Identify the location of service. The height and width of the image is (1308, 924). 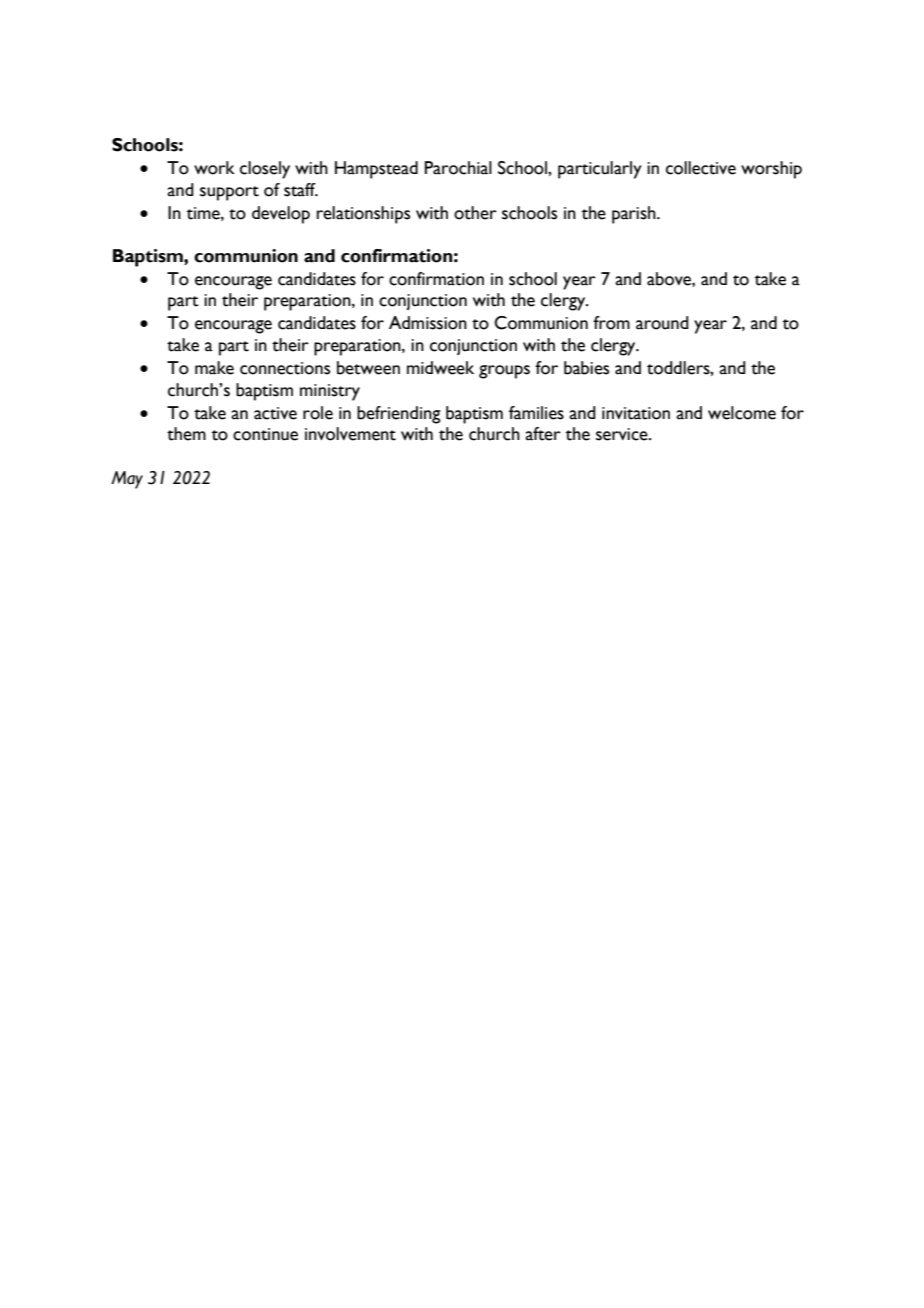
(623, 434).
